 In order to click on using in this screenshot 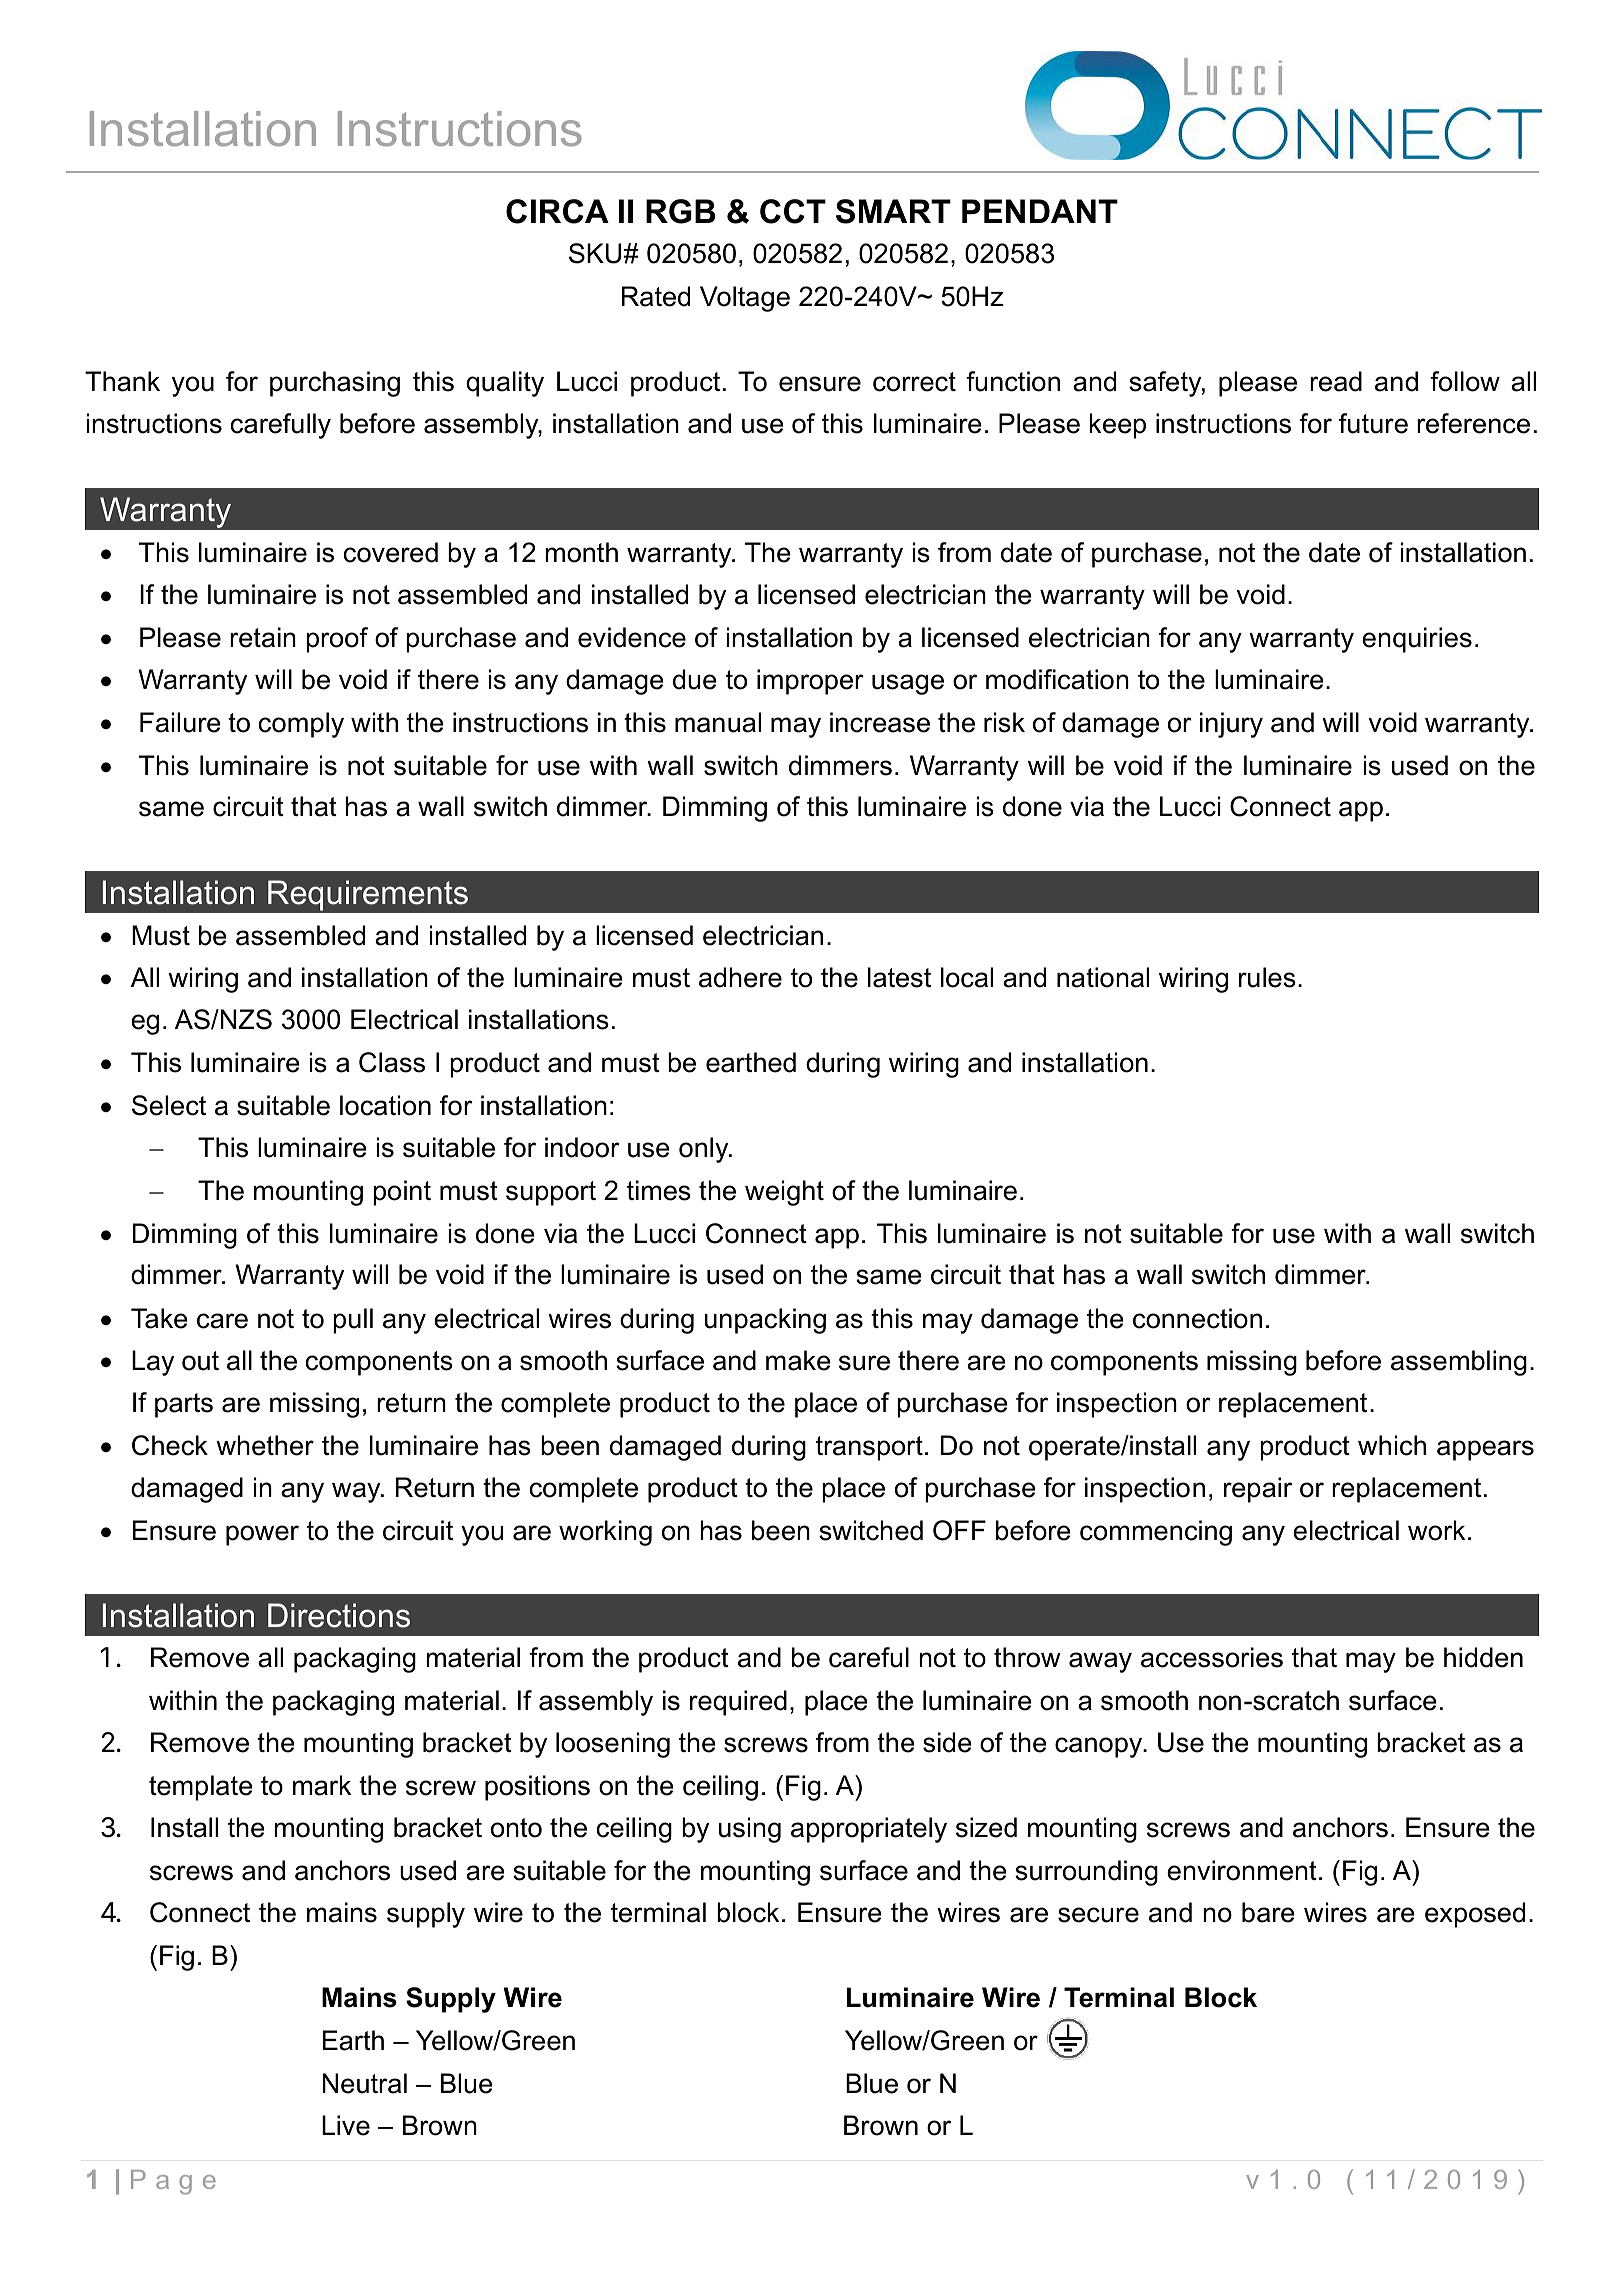, I will do `click(750, 1830)`.
